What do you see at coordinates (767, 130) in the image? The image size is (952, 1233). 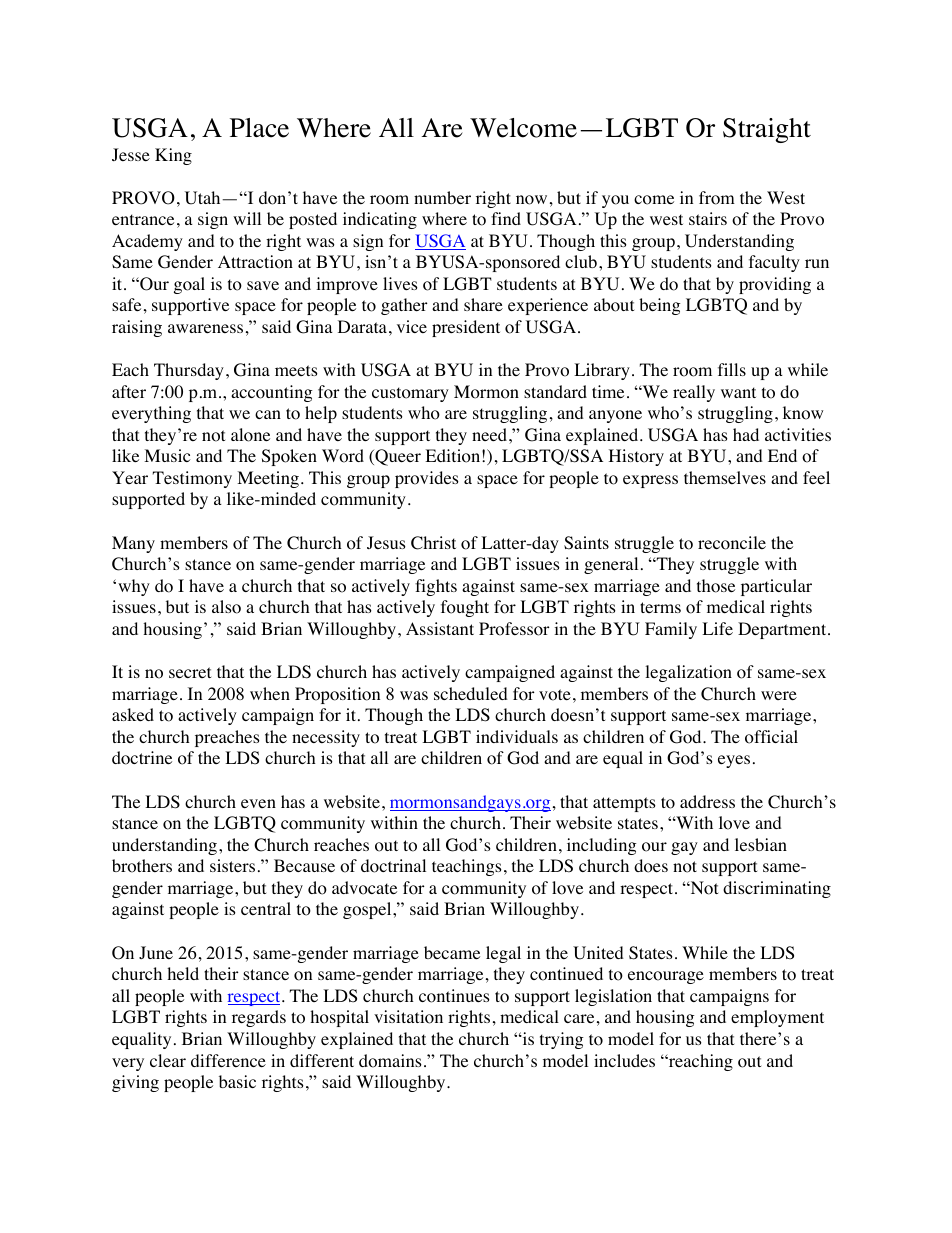 I see `Straight` at bounding box center [767, 130].
